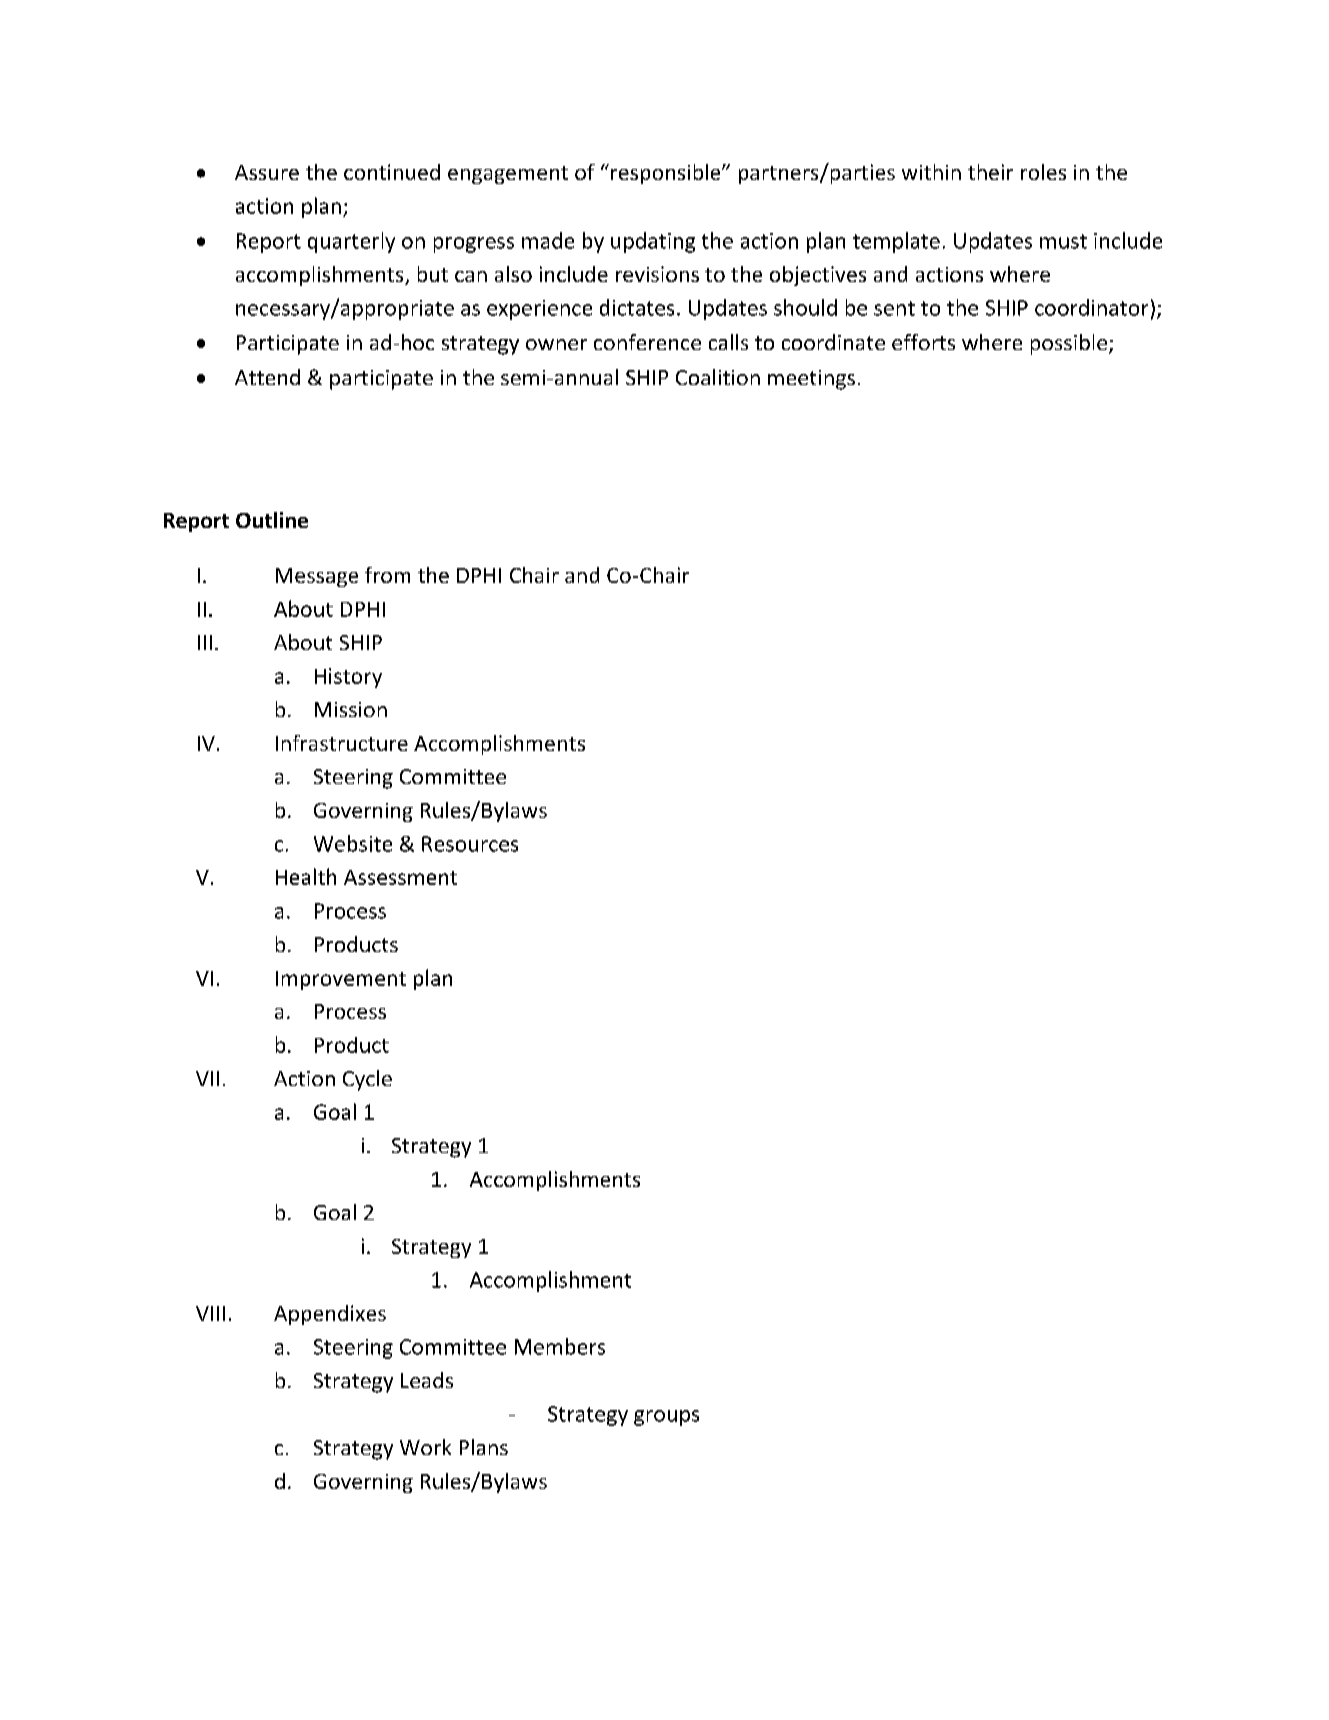  What do you see at coordinates (990, 172) in the page?
I see `their` at bounding box center [990, 172].
